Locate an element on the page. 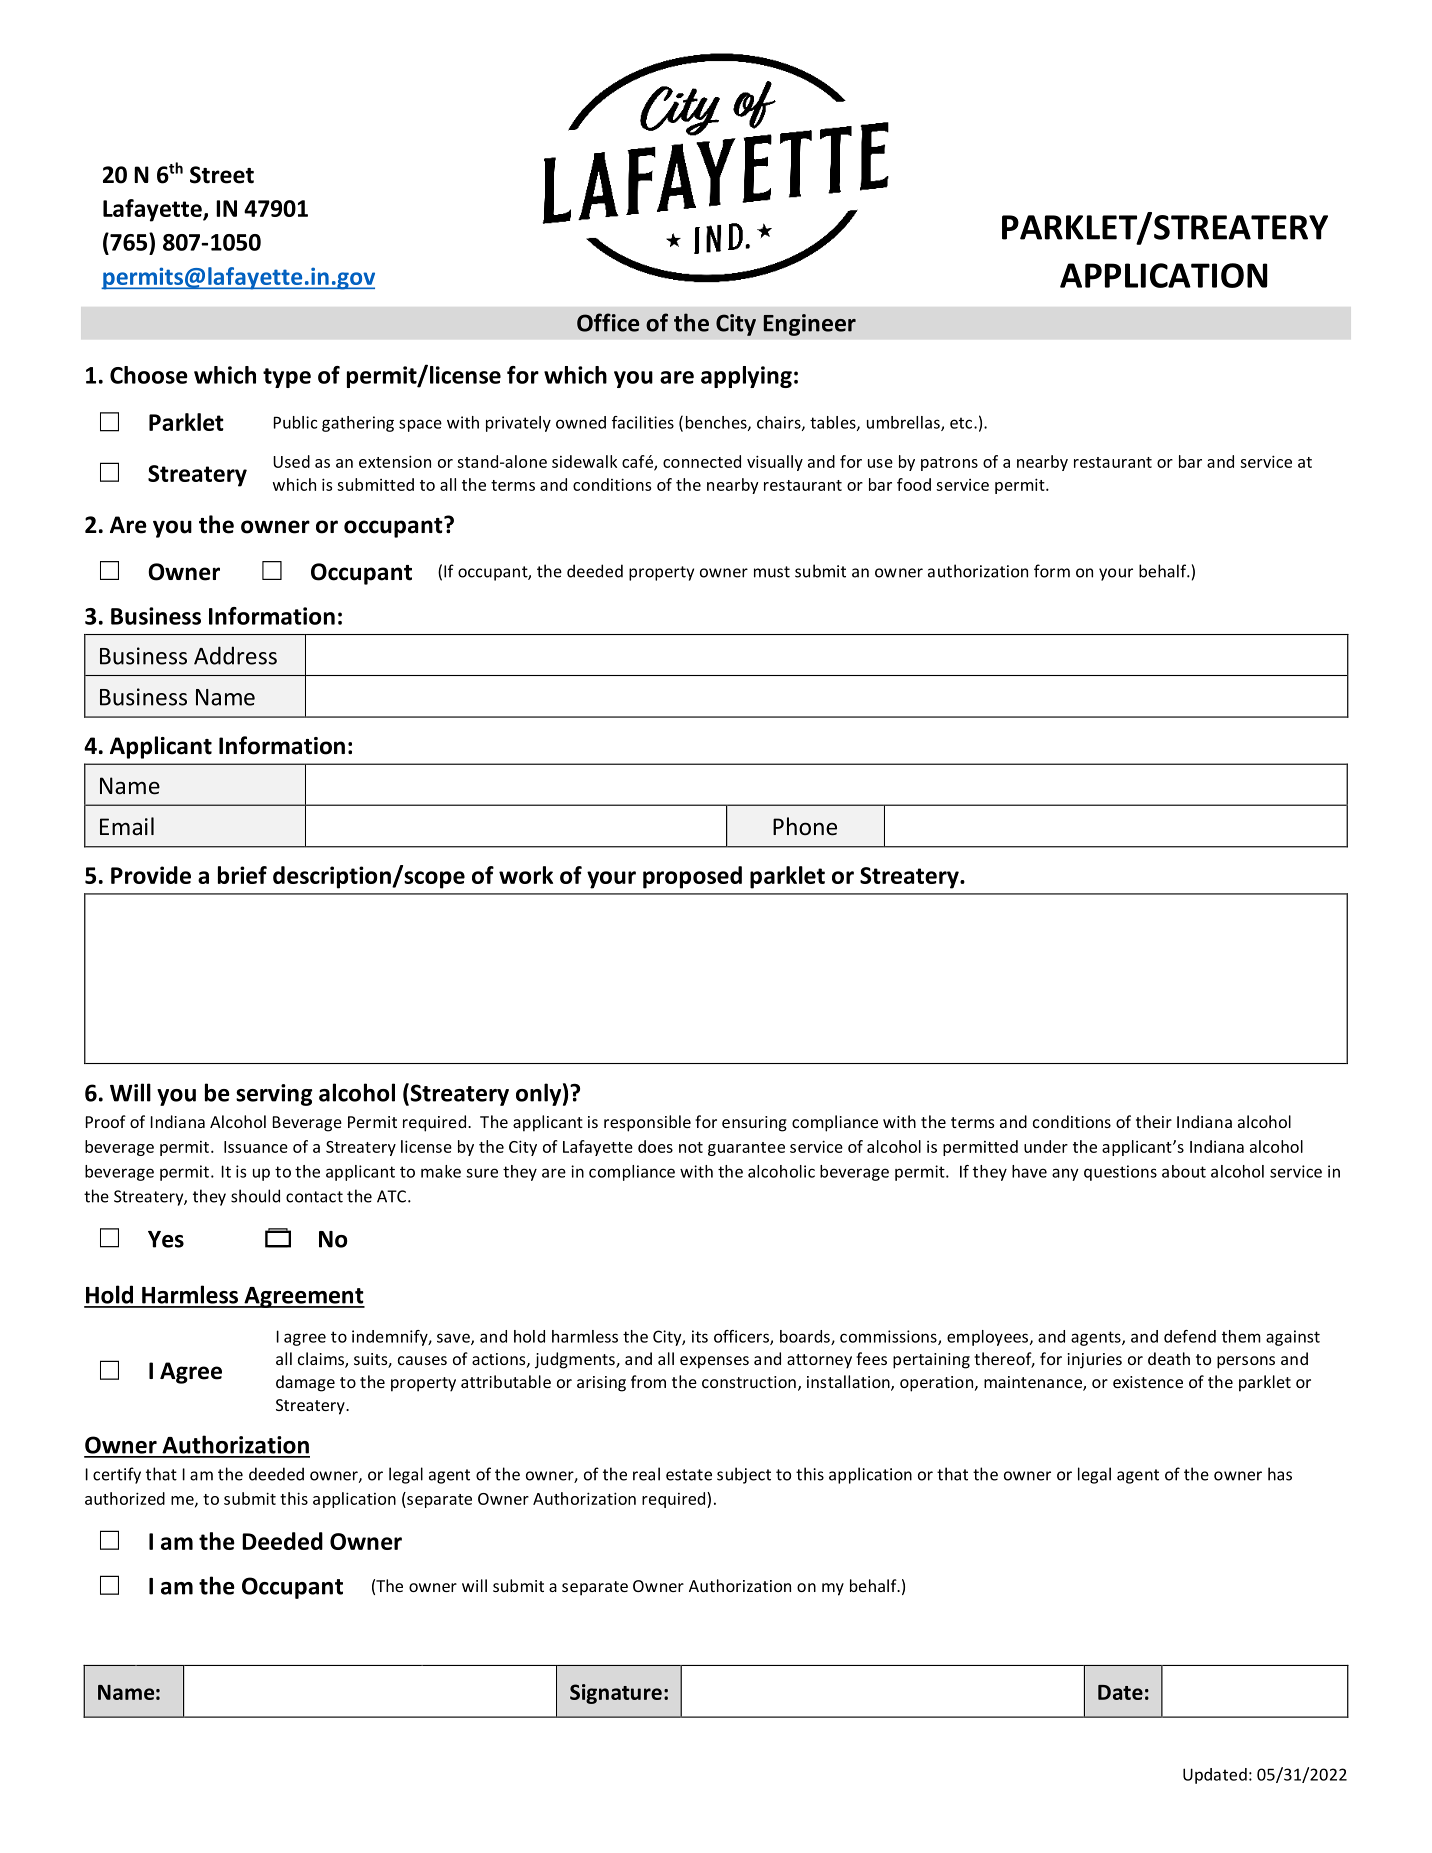 This page has width=1432, height=1853. has is located at coordinates (1280, 1474).
